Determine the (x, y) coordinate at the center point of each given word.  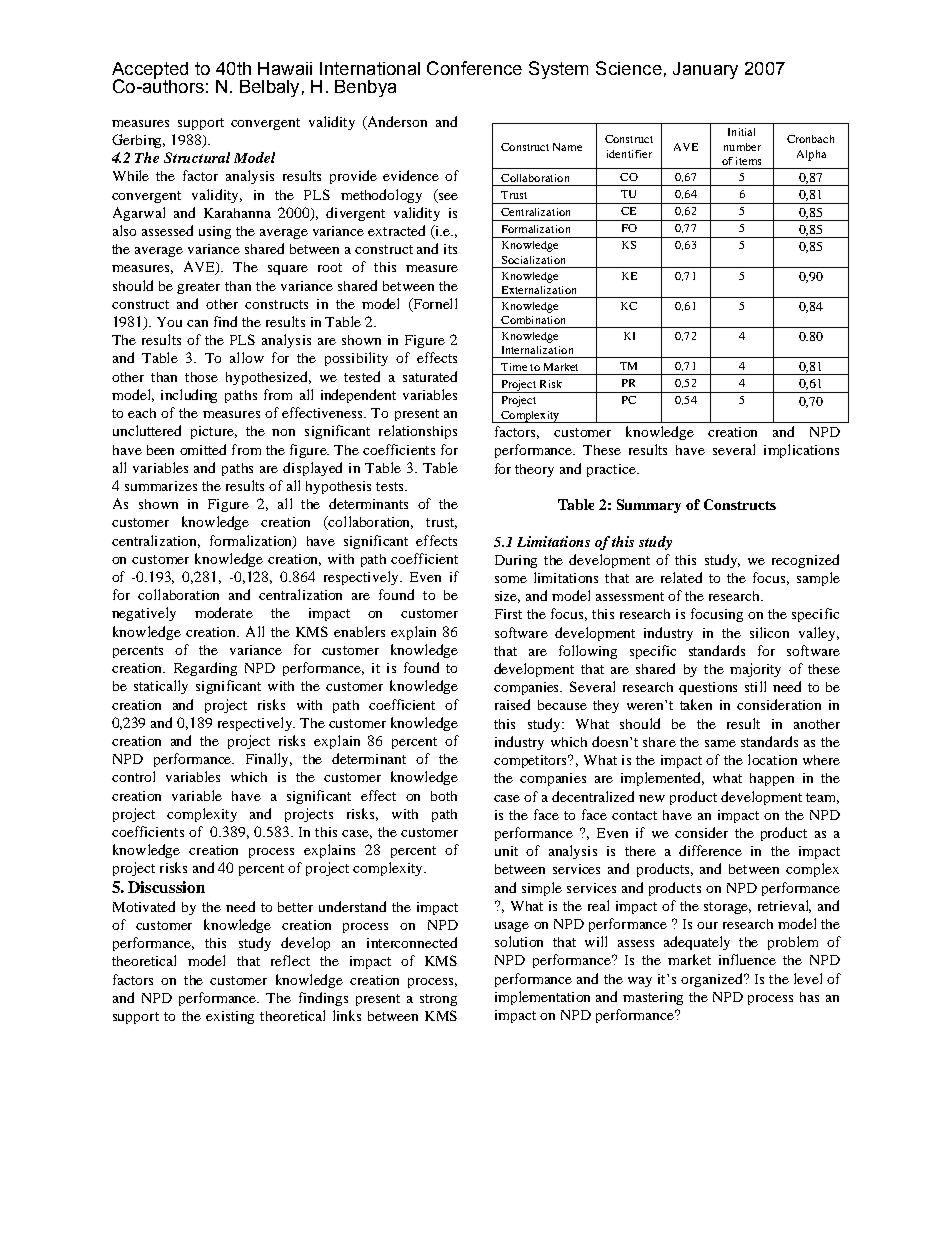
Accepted (150, 71)
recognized (805, 561)
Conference (474, 68)
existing (230, 1017)
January (705, 70)
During (516, 561)
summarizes (161, 486)
